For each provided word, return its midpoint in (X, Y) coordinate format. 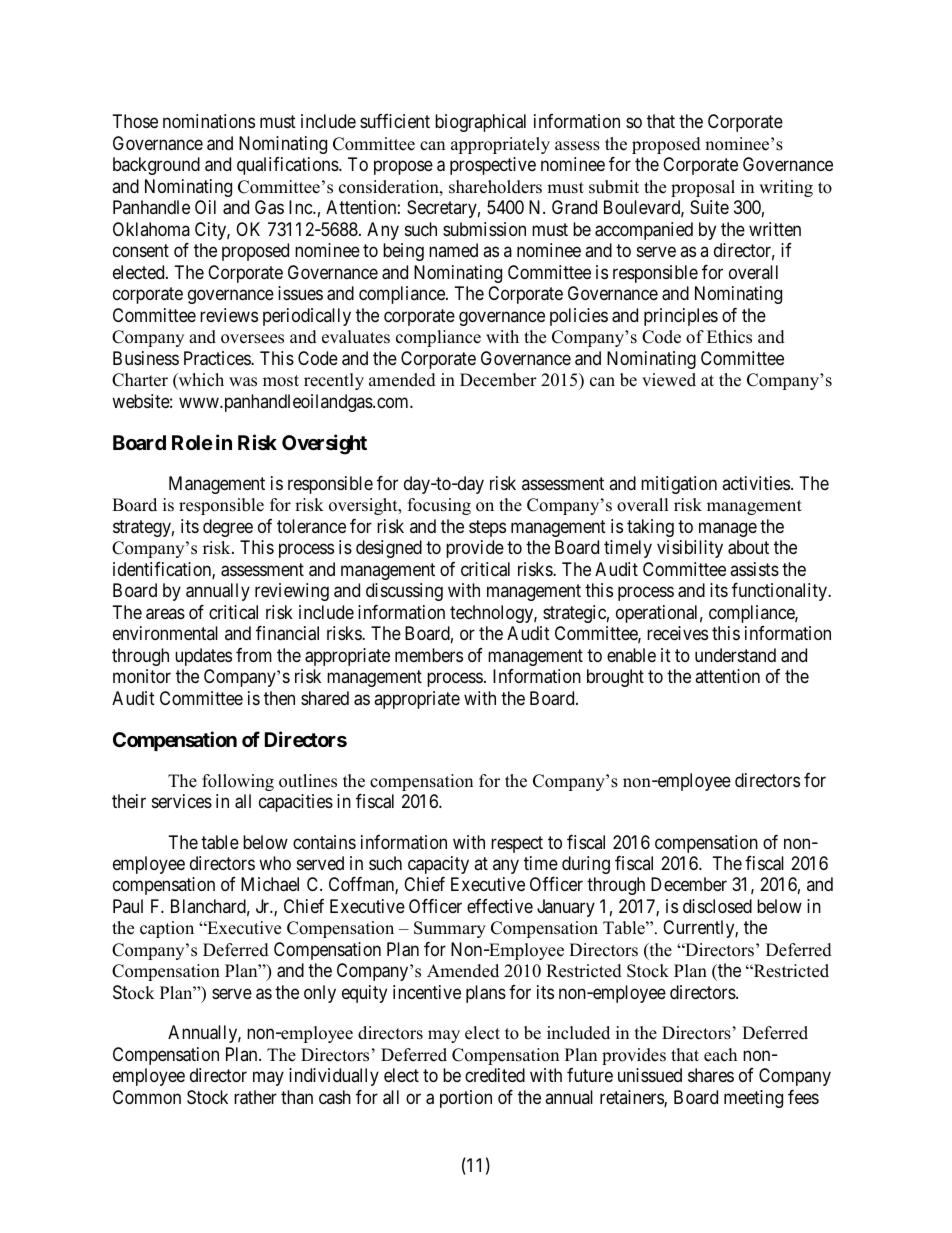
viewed (669, 380)
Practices (218, 358)
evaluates (356, 337)
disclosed (717, 906)
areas (165, 614)
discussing (404, 592)
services (182, 801)
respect (517, 844)
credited (495, 1075)
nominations (209, 121)
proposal (703, 188)
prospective (493, 166)
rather (255, 1097)
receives (677, 633)
